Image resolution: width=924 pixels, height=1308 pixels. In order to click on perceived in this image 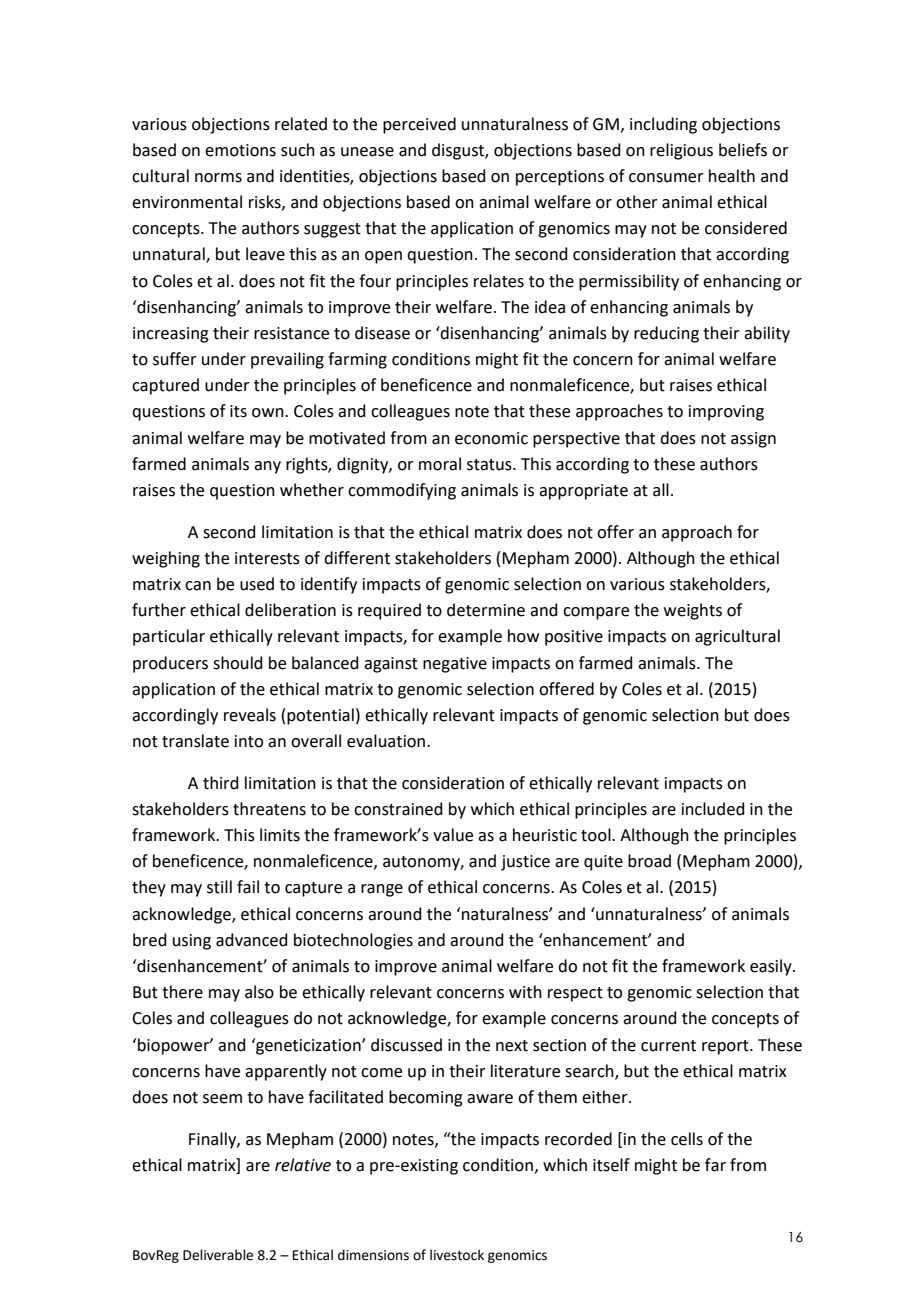, I will do `click(419, 125)`.
